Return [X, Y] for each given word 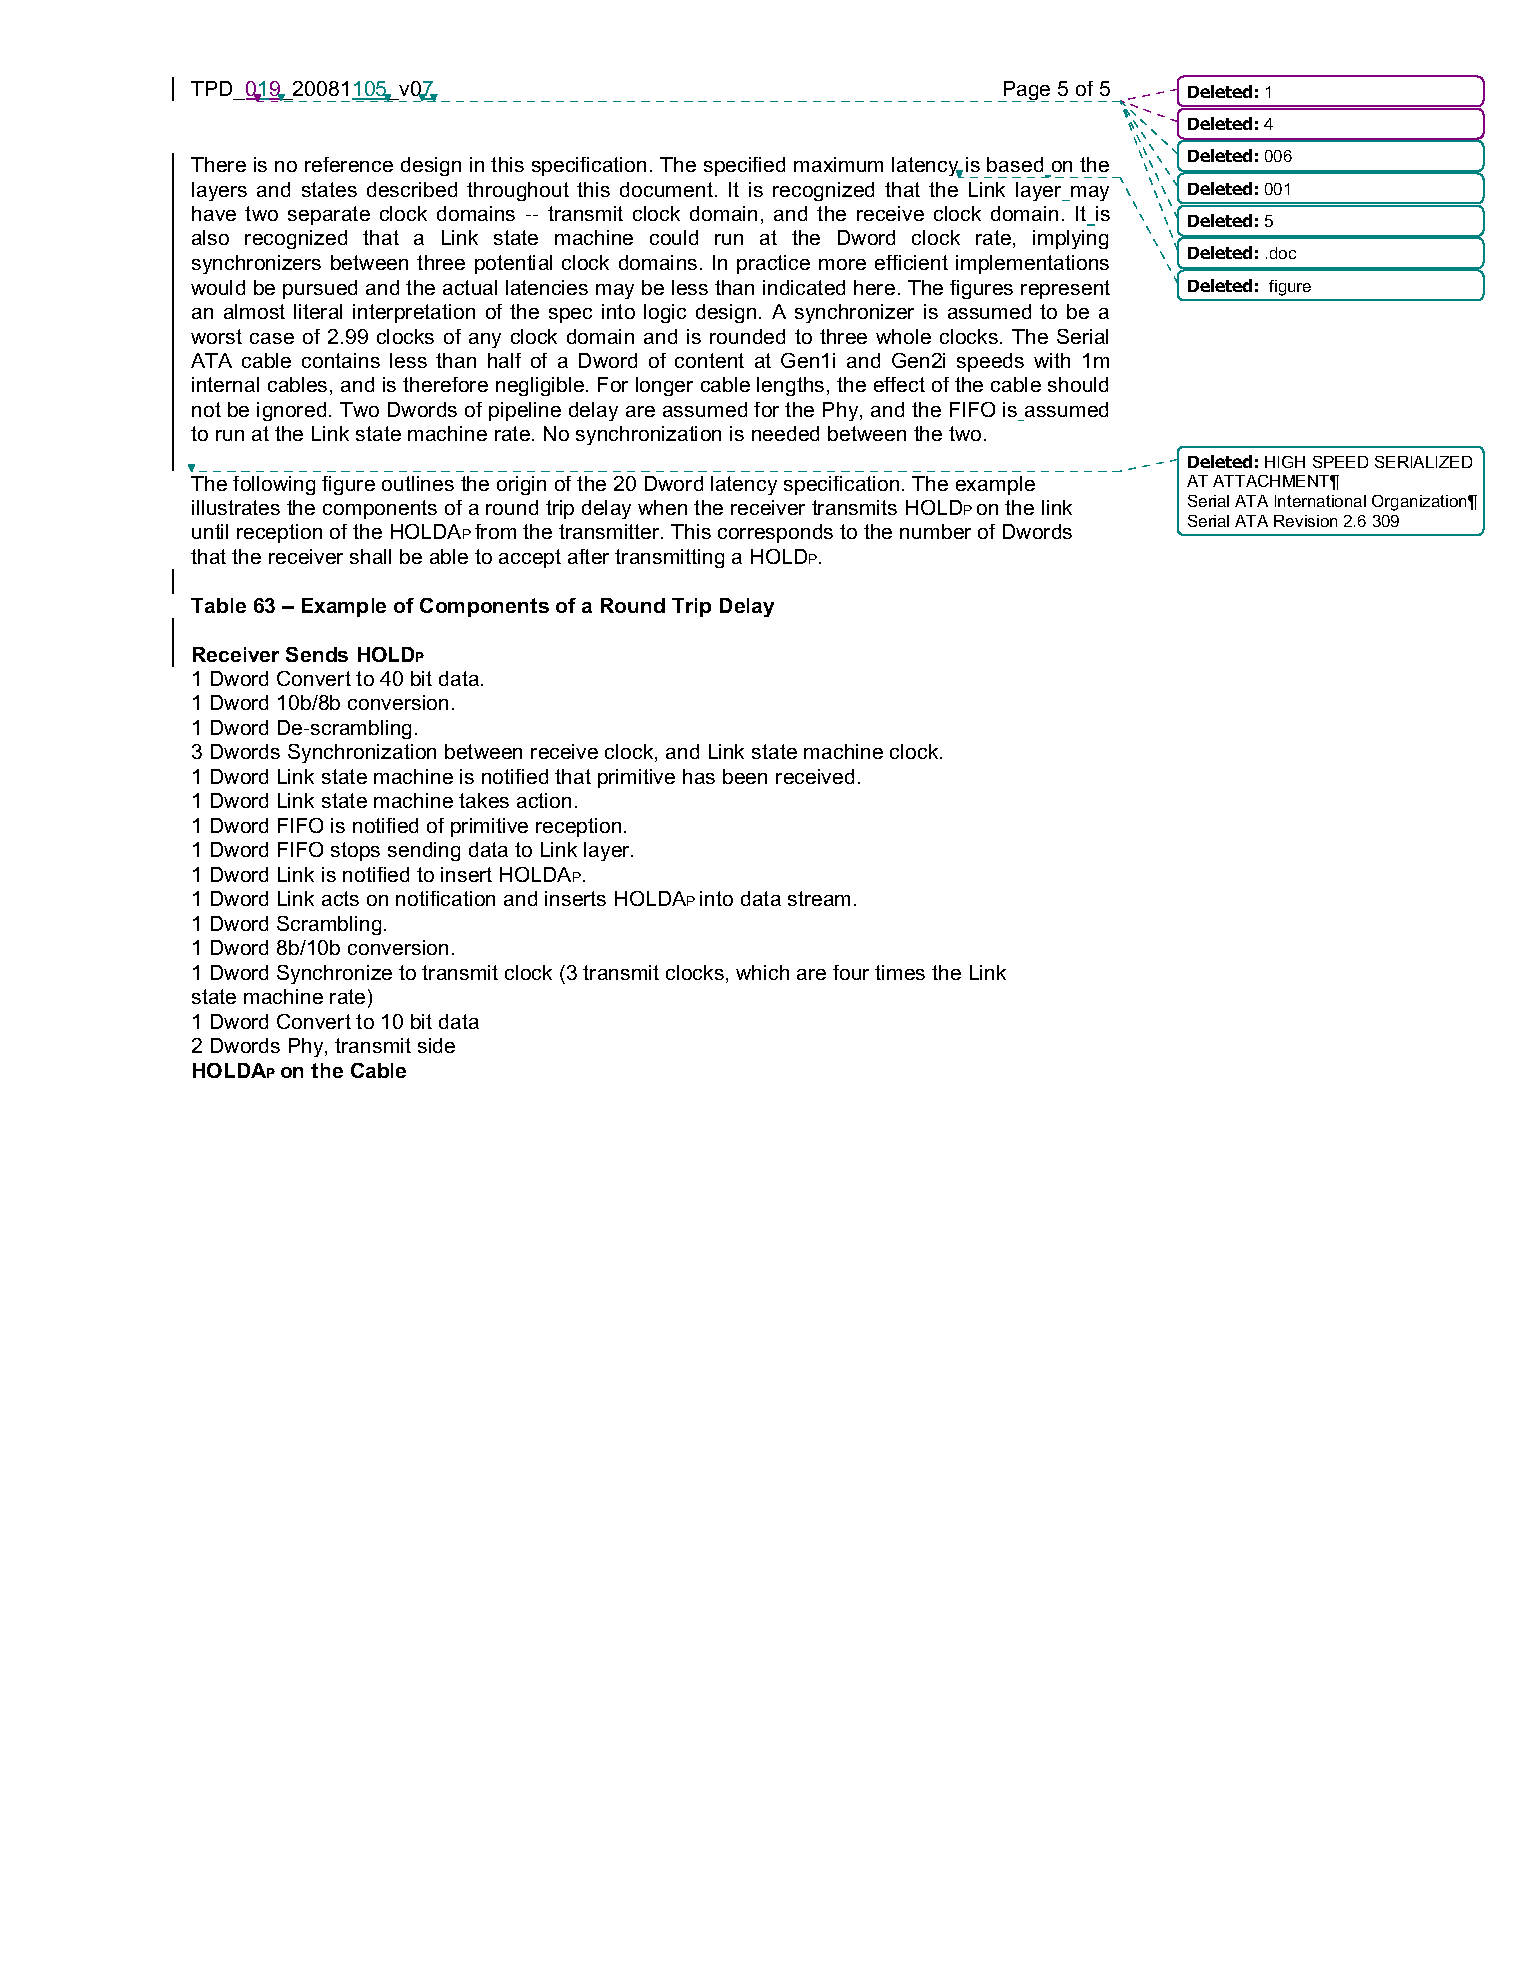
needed [785, 433]
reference [349, 164]
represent [1065, 289]
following [274, 485]
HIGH [1285, 462]
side [436, 1045]
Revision [1305, 521]
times [900, 972]
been [745, 776]
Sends [317, 654]
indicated [804, 287]
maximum [838, 164]
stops [355, 851]
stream [819, 898]
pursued [320, 289]
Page [1025, 91]
